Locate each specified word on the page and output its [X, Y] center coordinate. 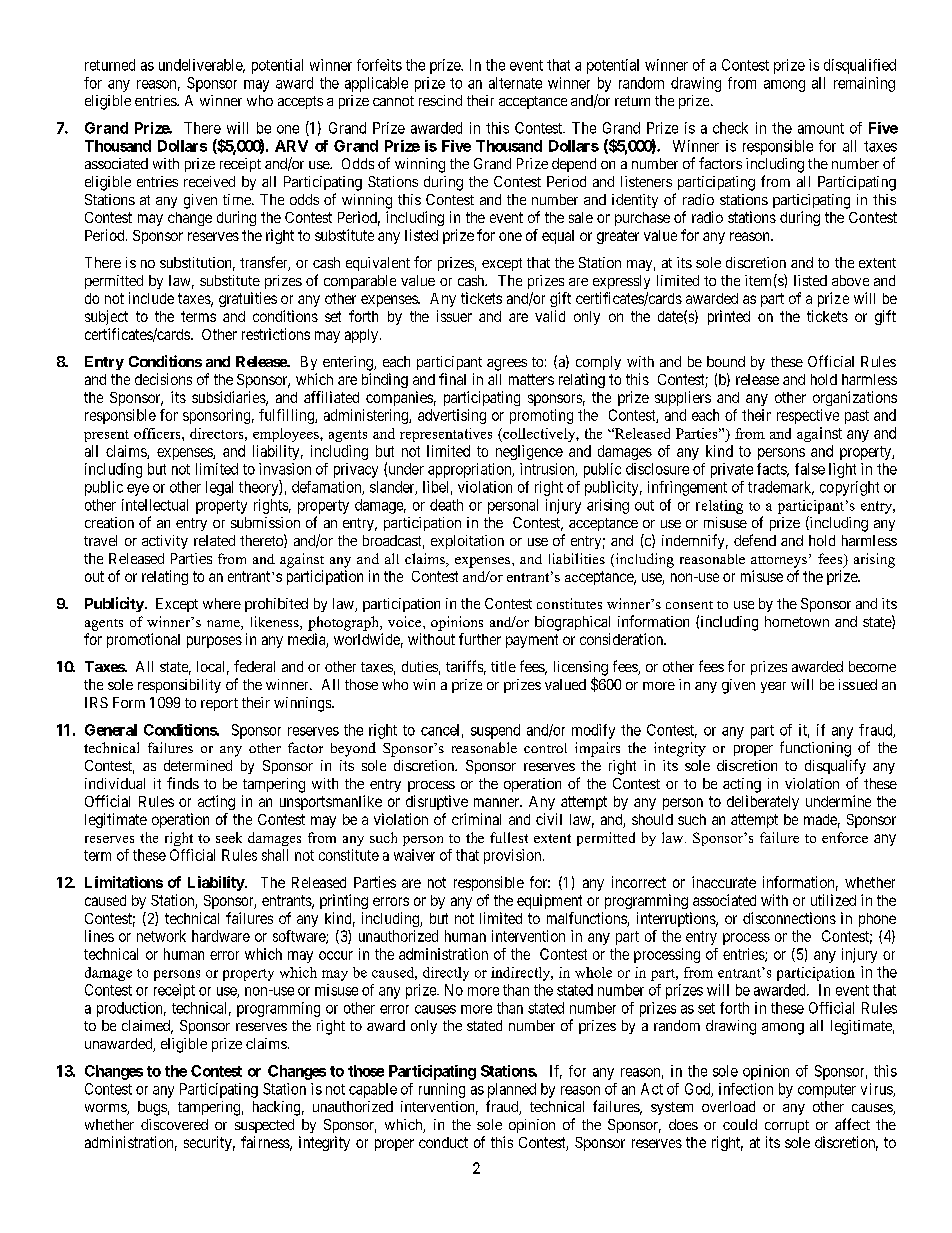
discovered [174, 1124]
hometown [797, 621]
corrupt [787, 1126]
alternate [515, 83]
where [222, 603]
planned [512, 1090]
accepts [300, 102]
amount [821, 128]
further [480, 639]
